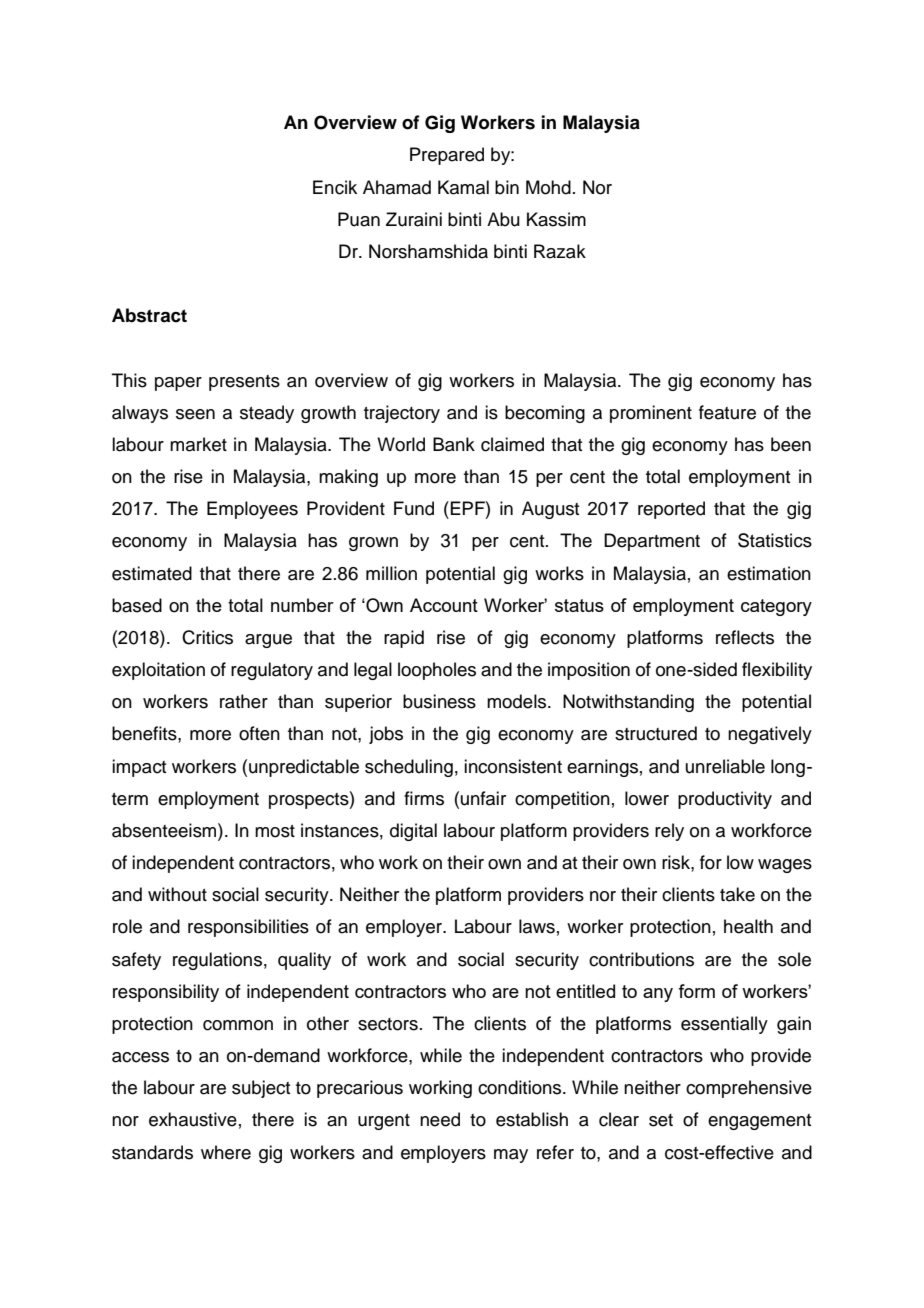 The width and height of the page is (924, 1308). What do you see at coordinates (193, 1119) in the page?
I see `exhaustive` at bounding box center [193, 1119].
